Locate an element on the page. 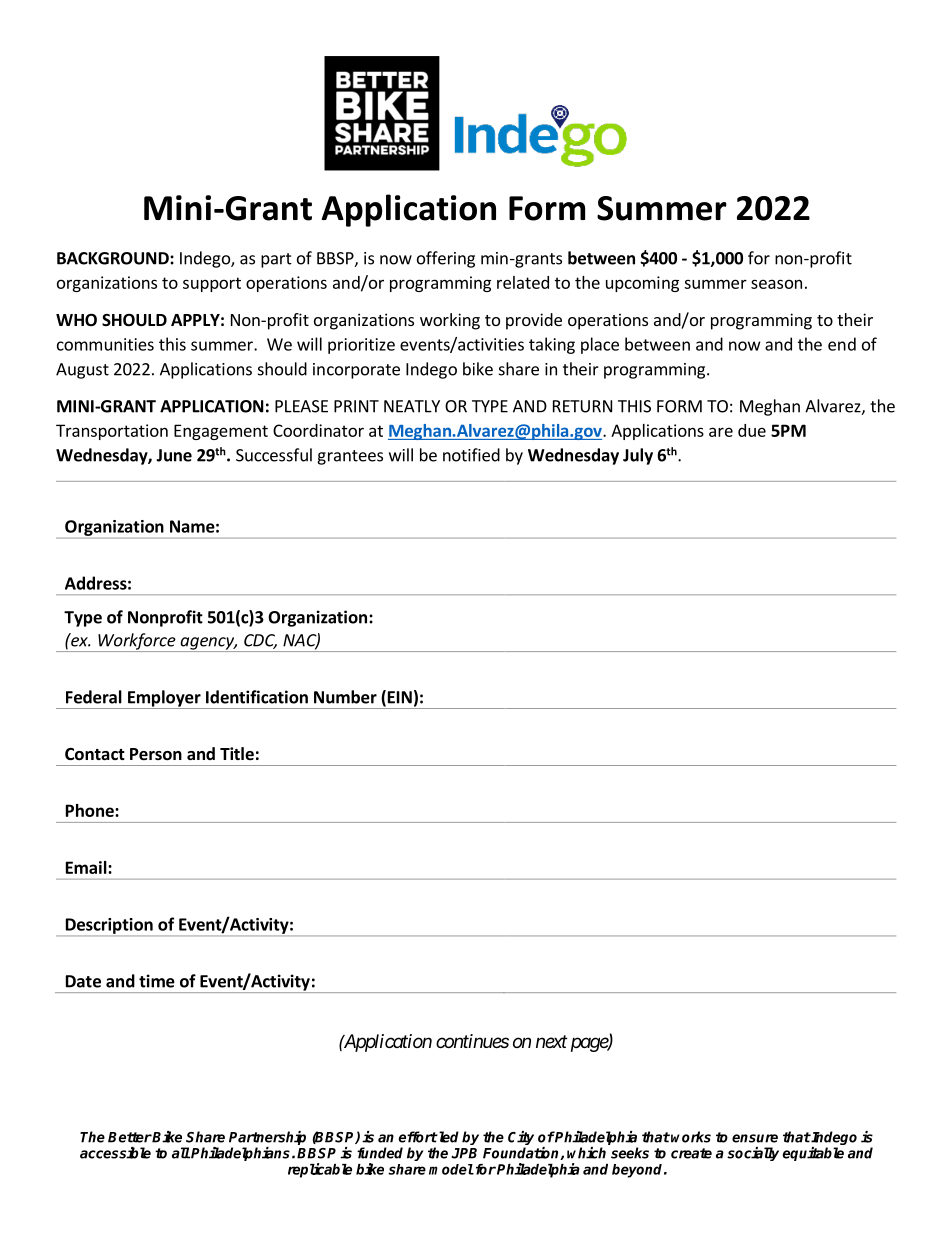 The height and width of the page is (1233, 952). accessible is located at coordinates (115, 1153).
